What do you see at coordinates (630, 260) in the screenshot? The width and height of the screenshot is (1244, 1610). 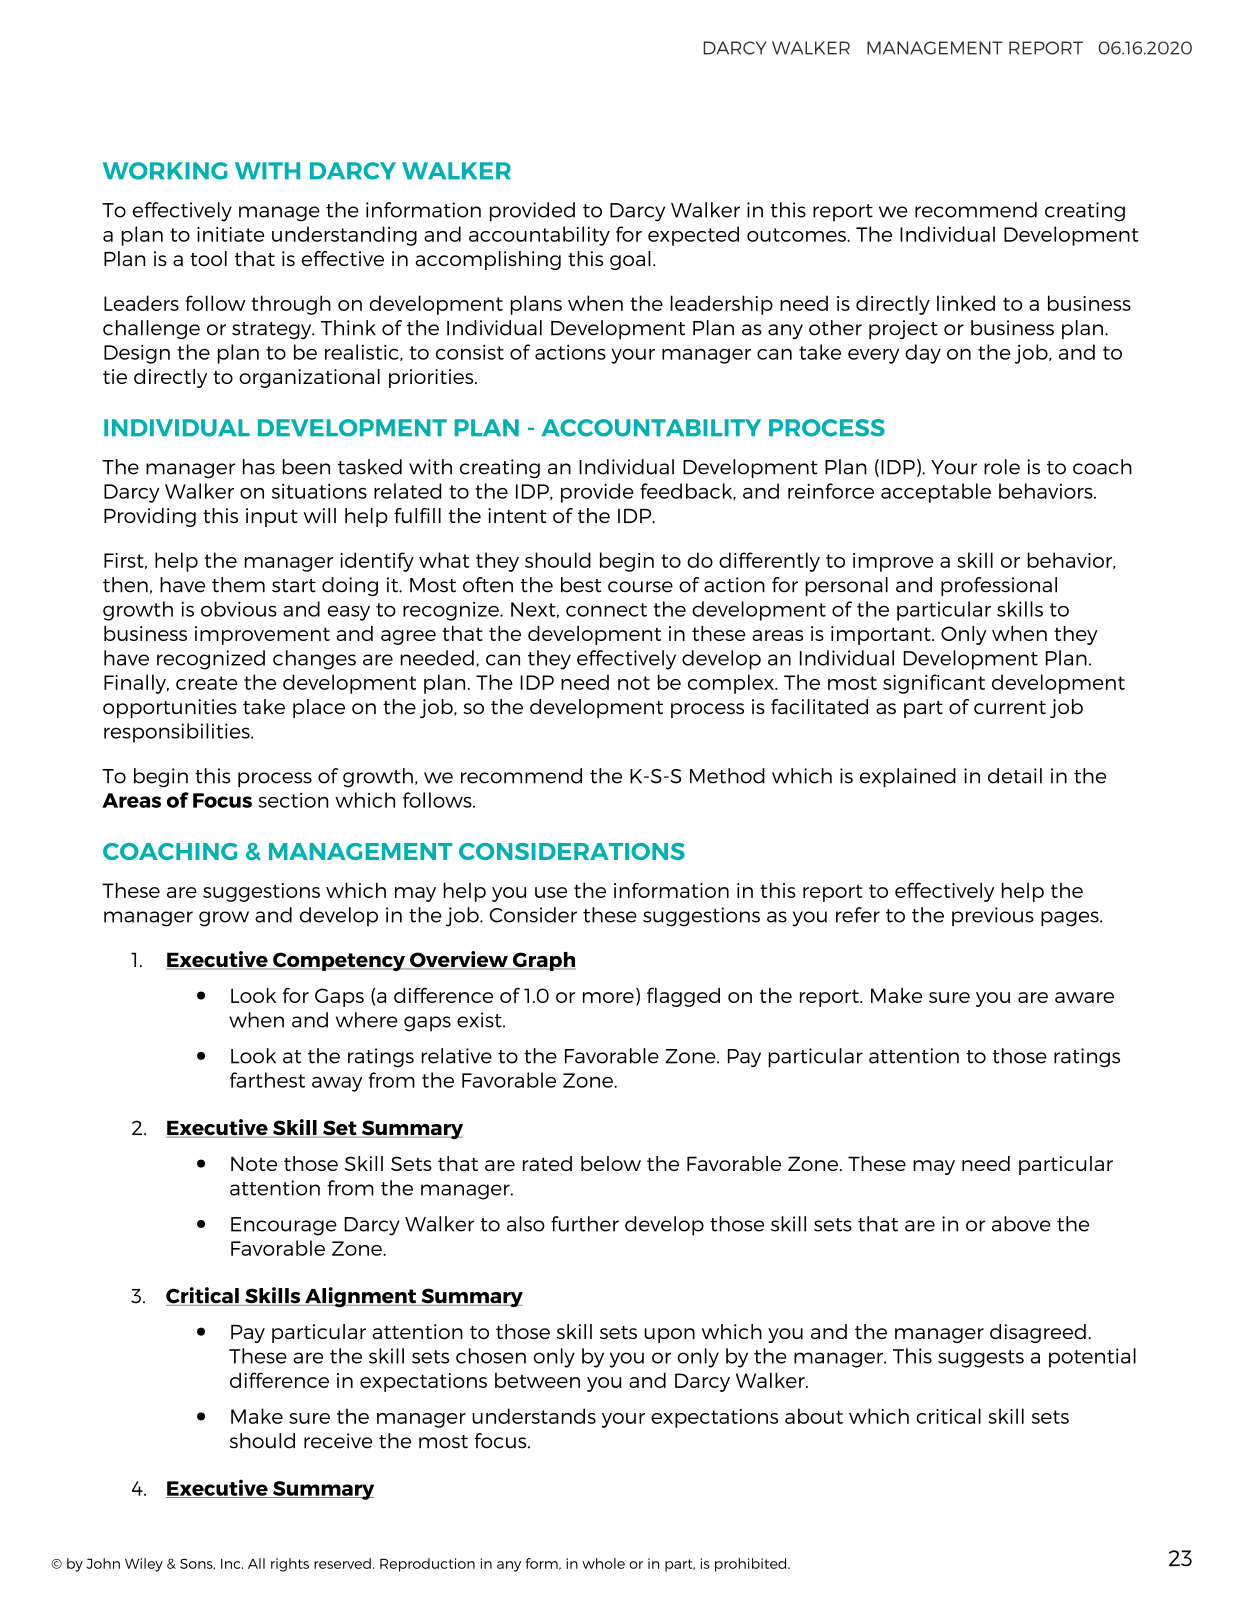 I see `goal` at bounding box center [630, 260].
